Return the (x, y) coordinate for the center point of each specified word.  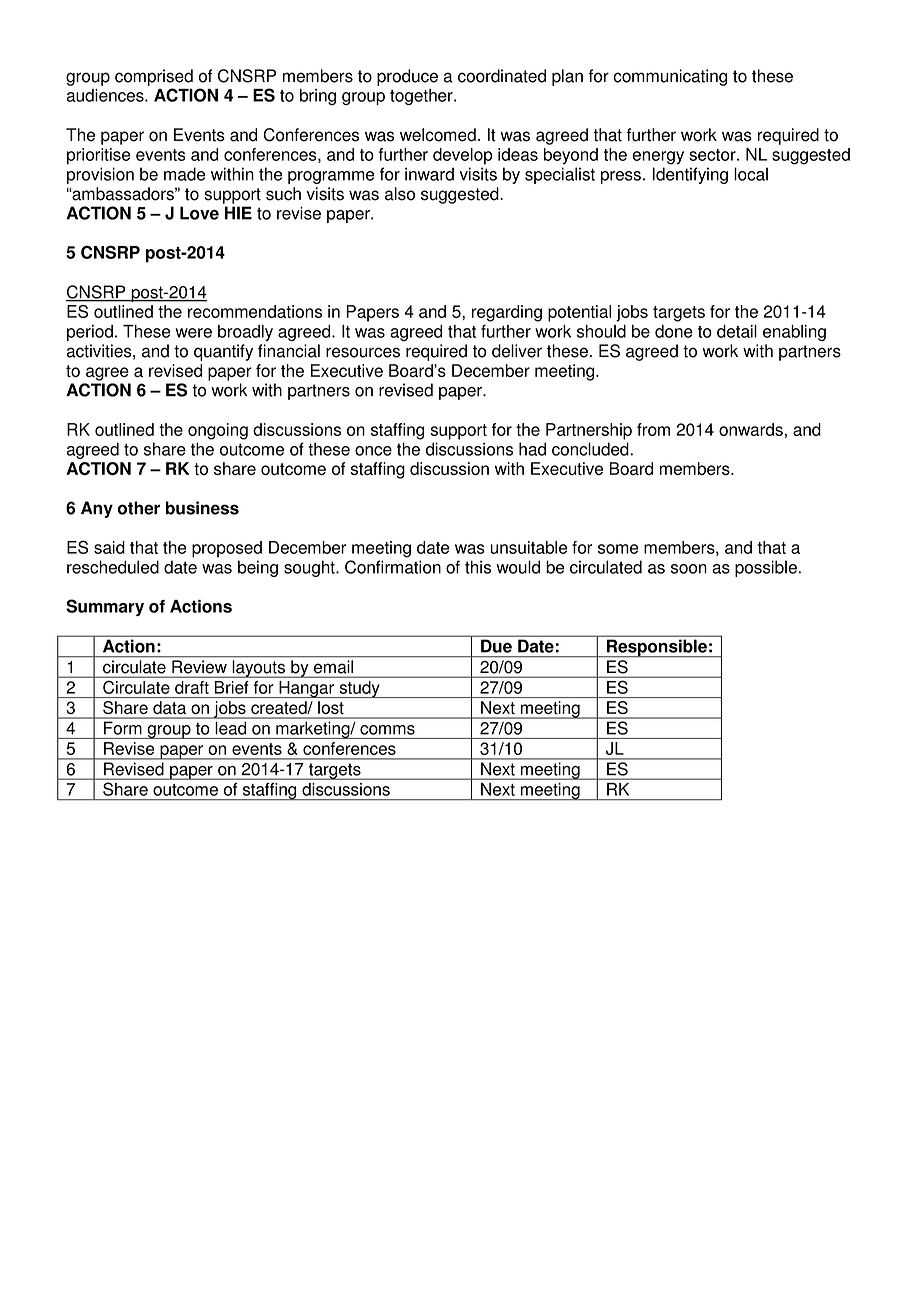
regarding (507, 313)
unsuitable (529, 547)
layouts (258, 669)
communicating (670, 77)
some (618, 549)
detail (737, 331)
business (202, 508)
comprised (154, 77)
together (422, 97)
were (193, 333)
